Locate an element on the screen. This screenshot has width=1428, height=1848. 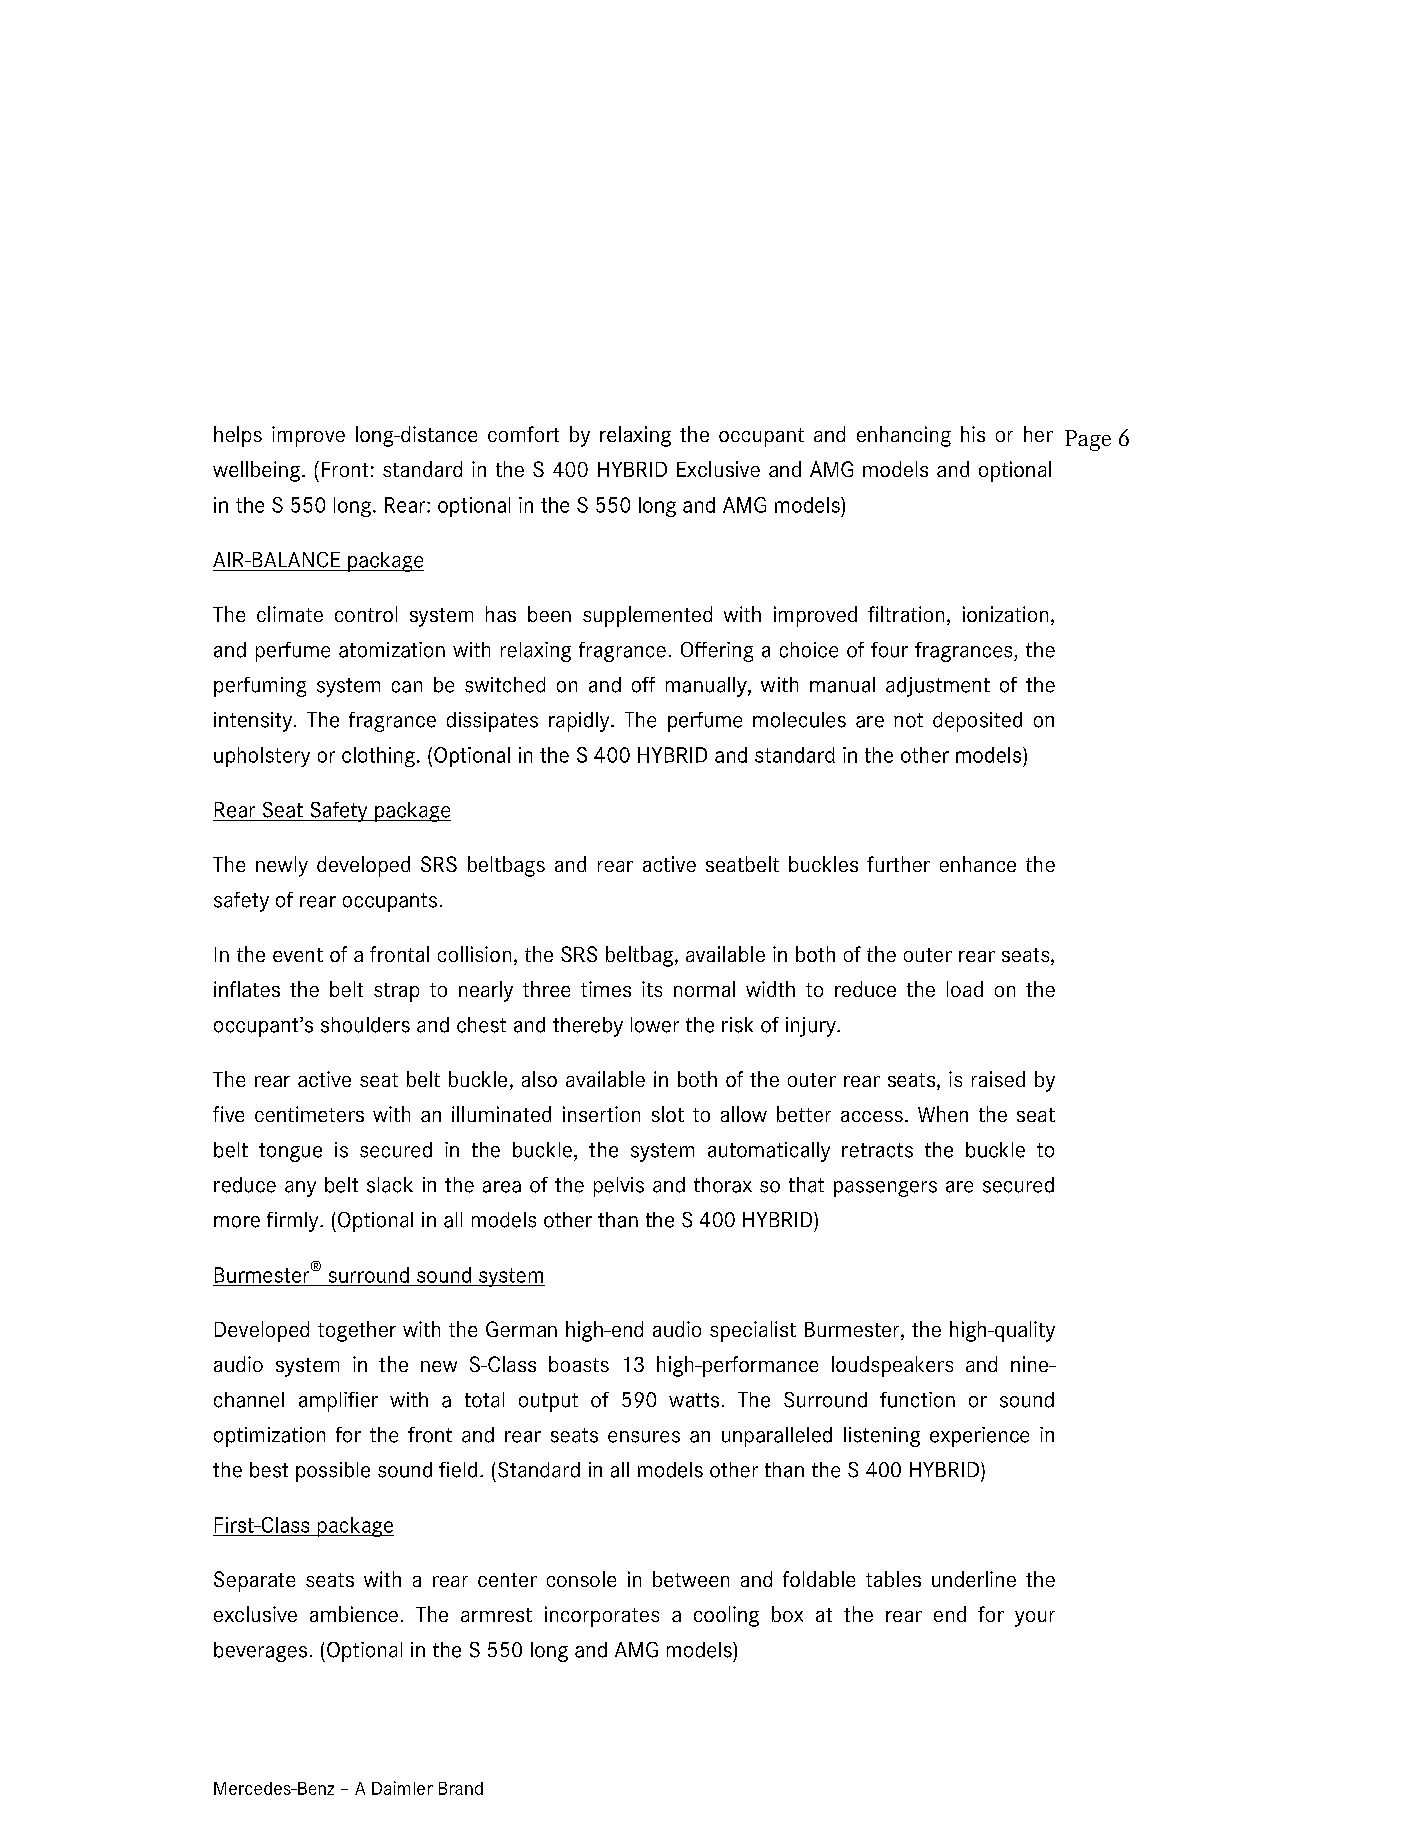
your is located at coordinates (1035, 1619).
